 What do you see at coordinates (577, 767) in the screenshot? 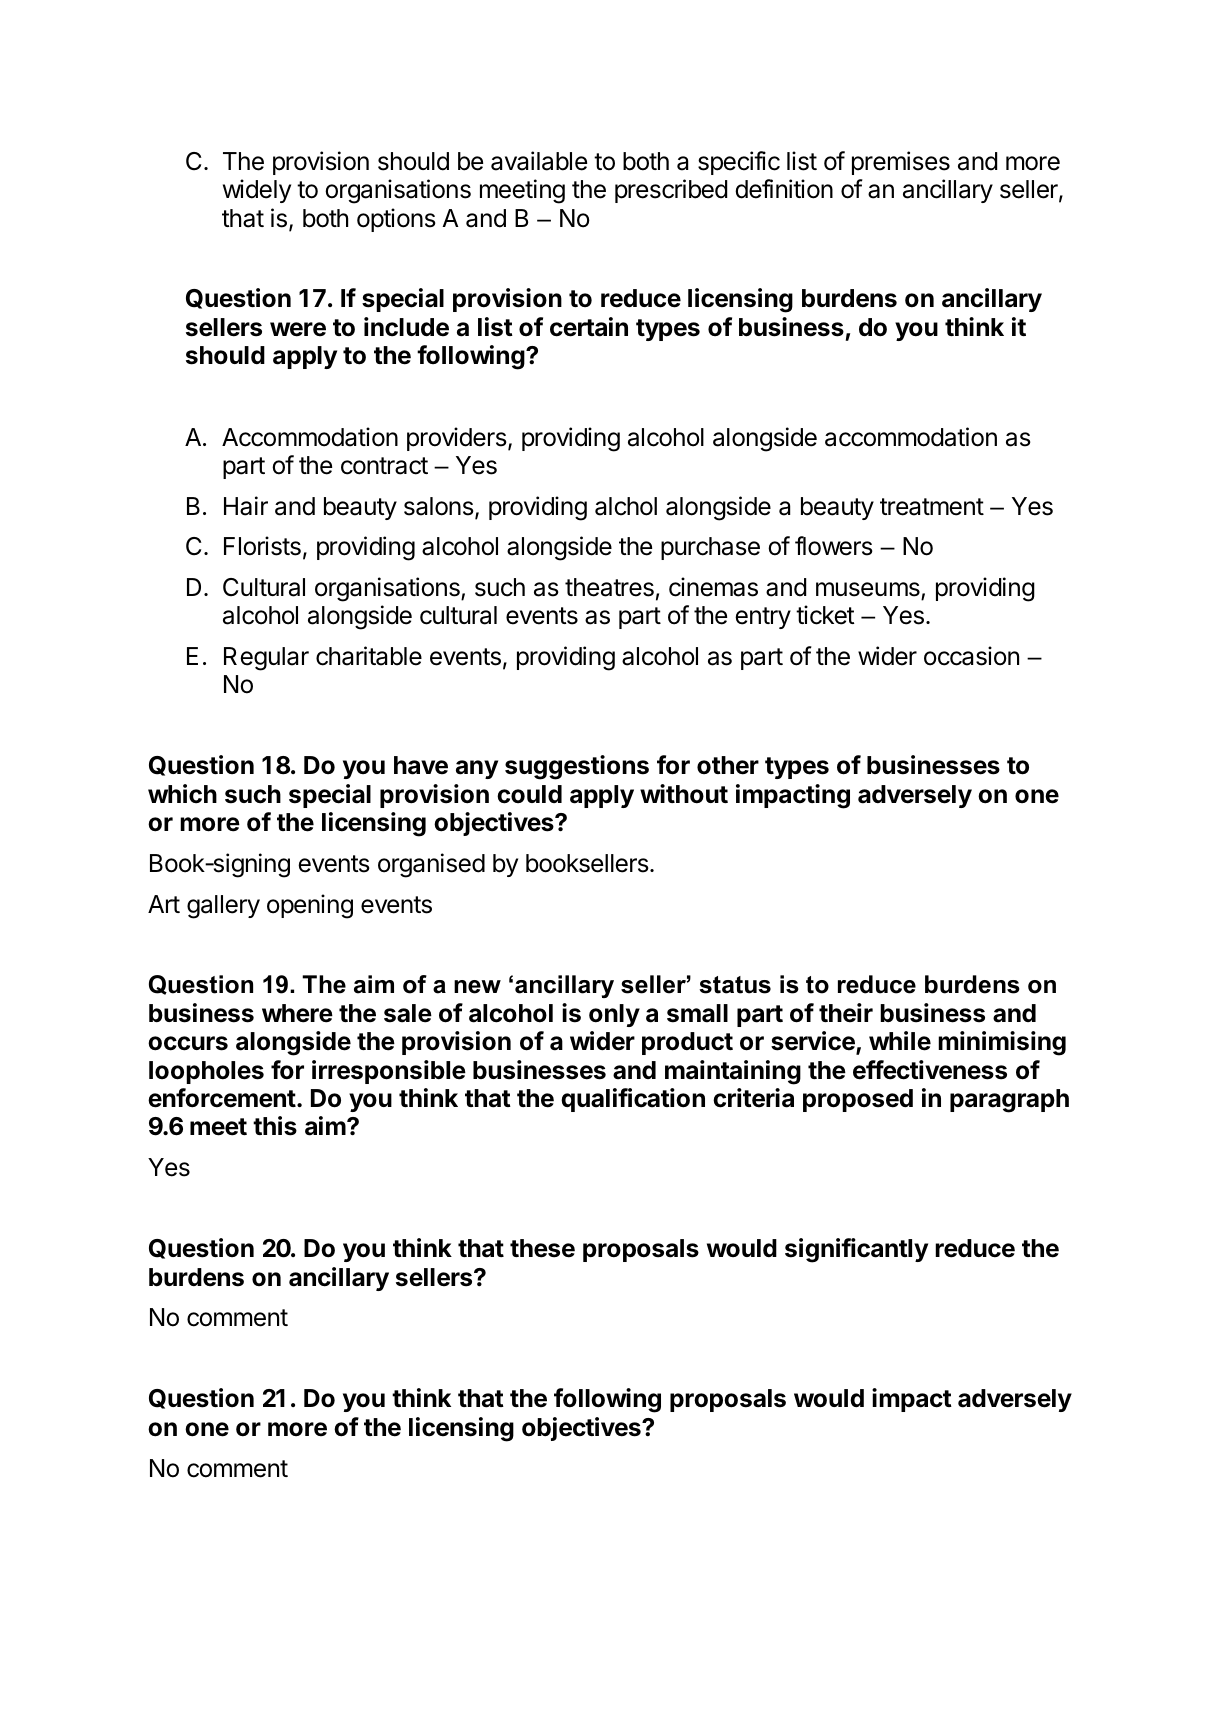
I see `suggestions` at bounding box center [577, 767].
